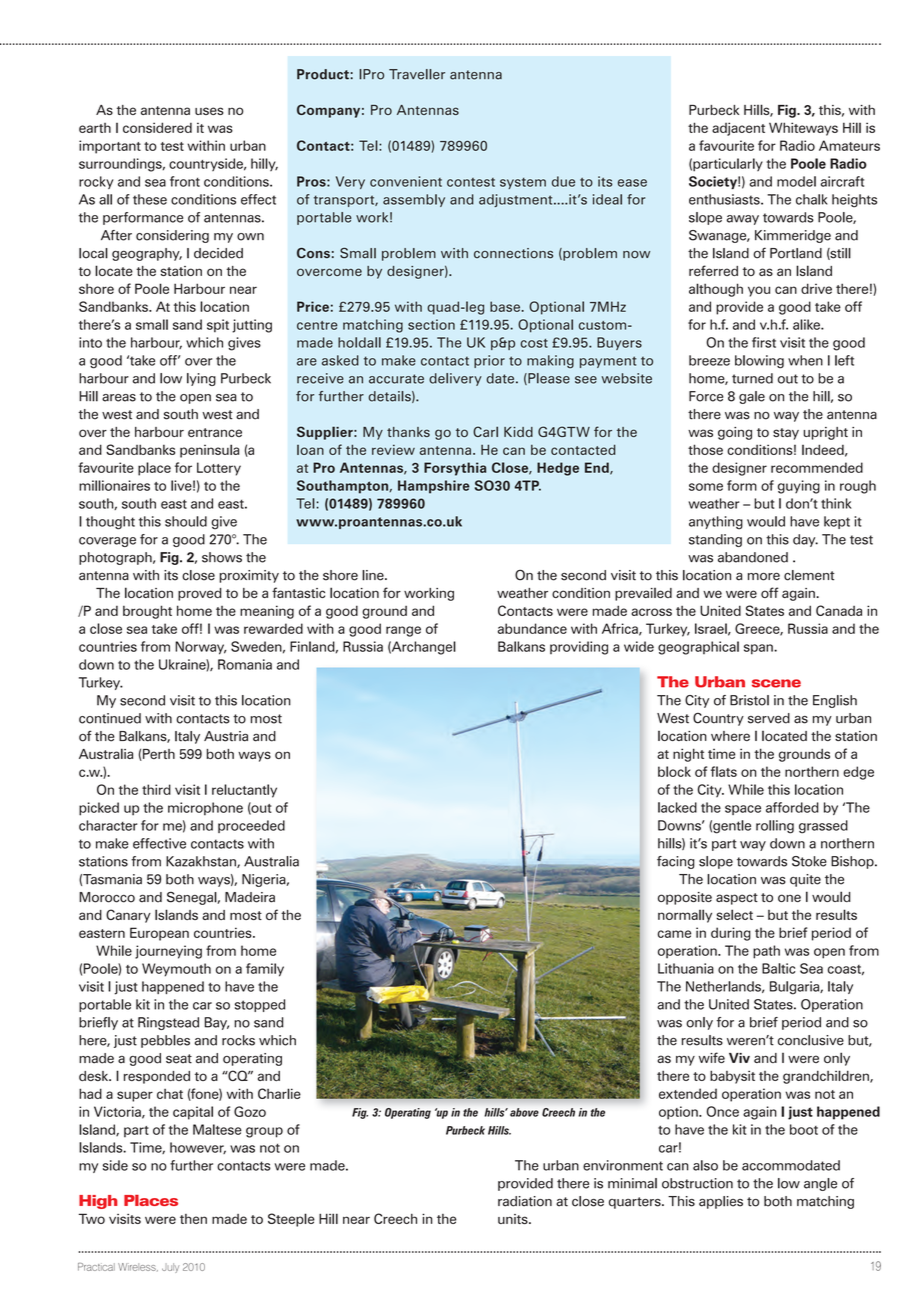  Describe the element at coordinates (524, 1112) in the document. I see `above` at that location.
